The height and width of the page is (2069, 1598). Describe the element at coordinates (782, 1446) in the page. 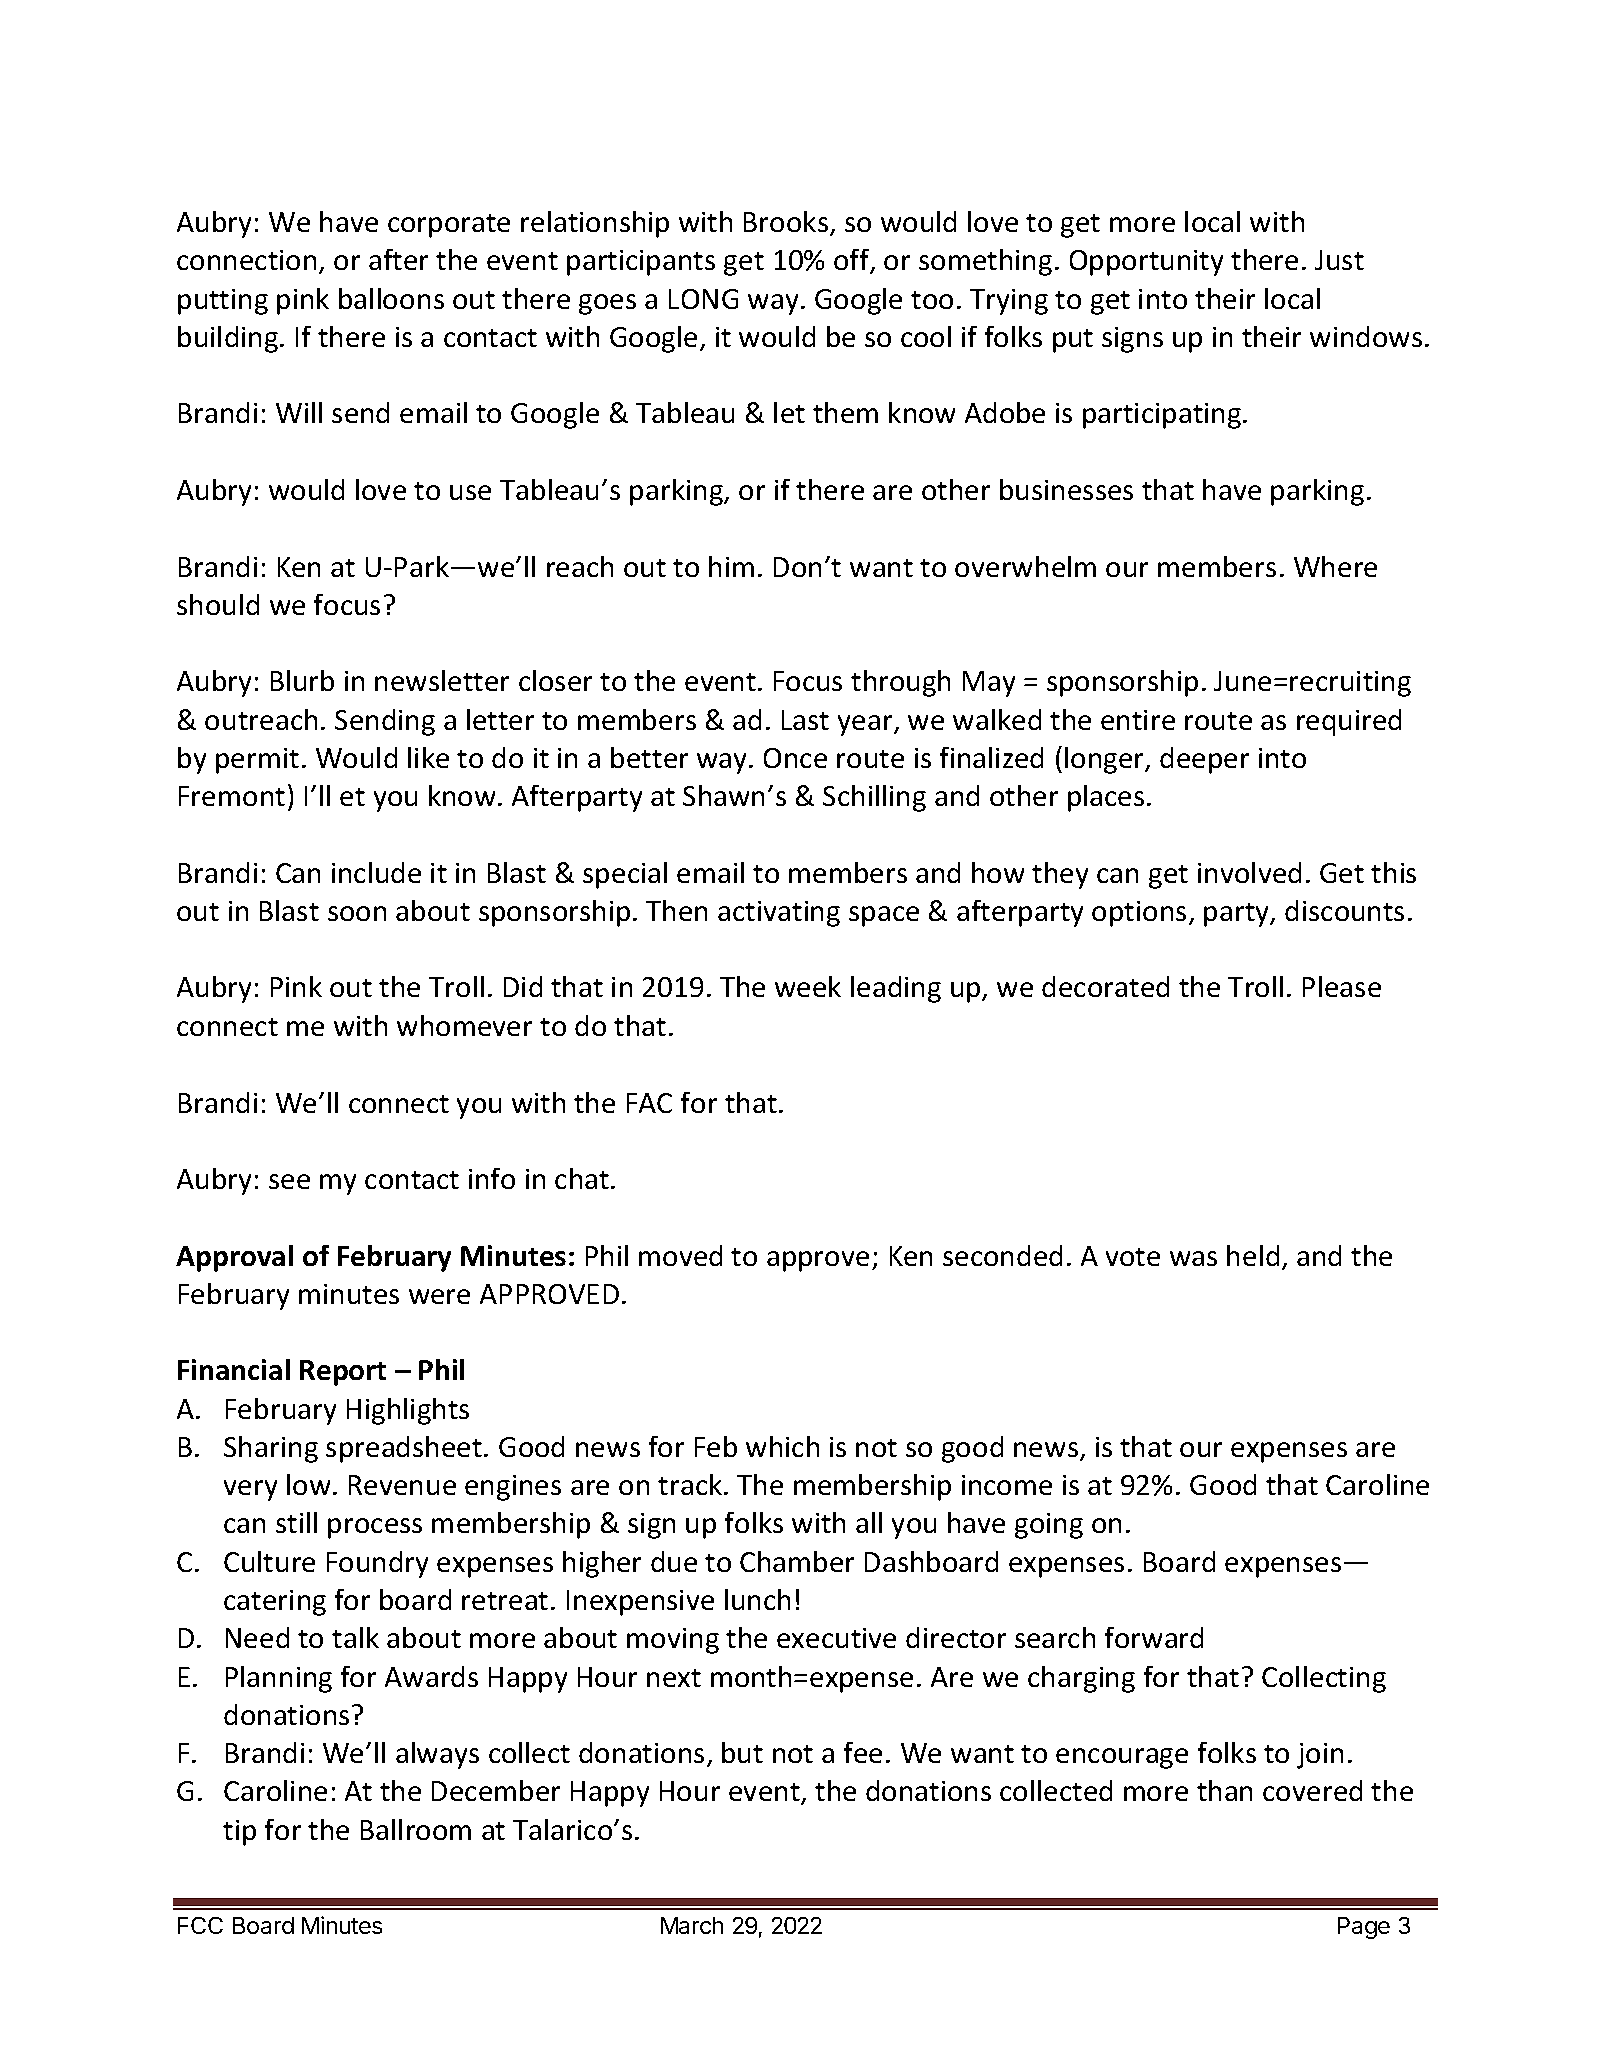

I see `which` at that location.
